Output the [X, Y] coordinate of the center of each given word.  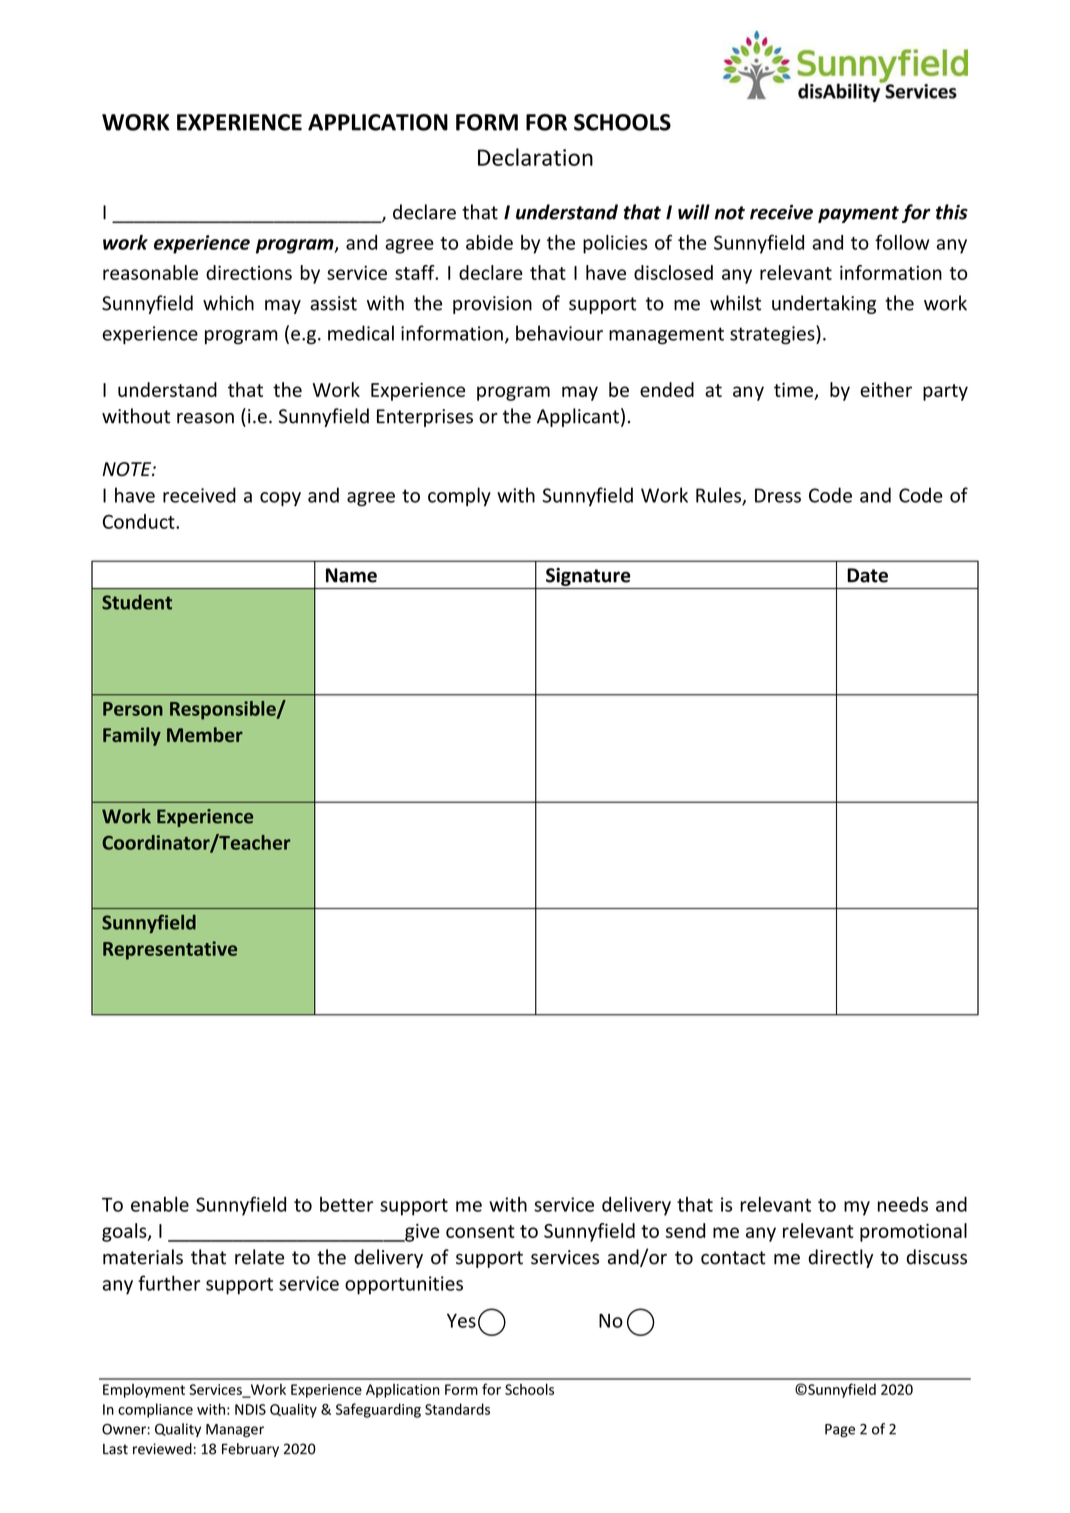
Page [840, 1431]
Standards [457, 1409]
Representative [170, 950]
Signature [588, 577]
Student [137, 602]
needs [903, 1204]
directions [249, 272]
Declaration [535, 157]
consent [480, 1231]
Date [867, 575]
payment [858, 214]
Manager [235, 1431]
